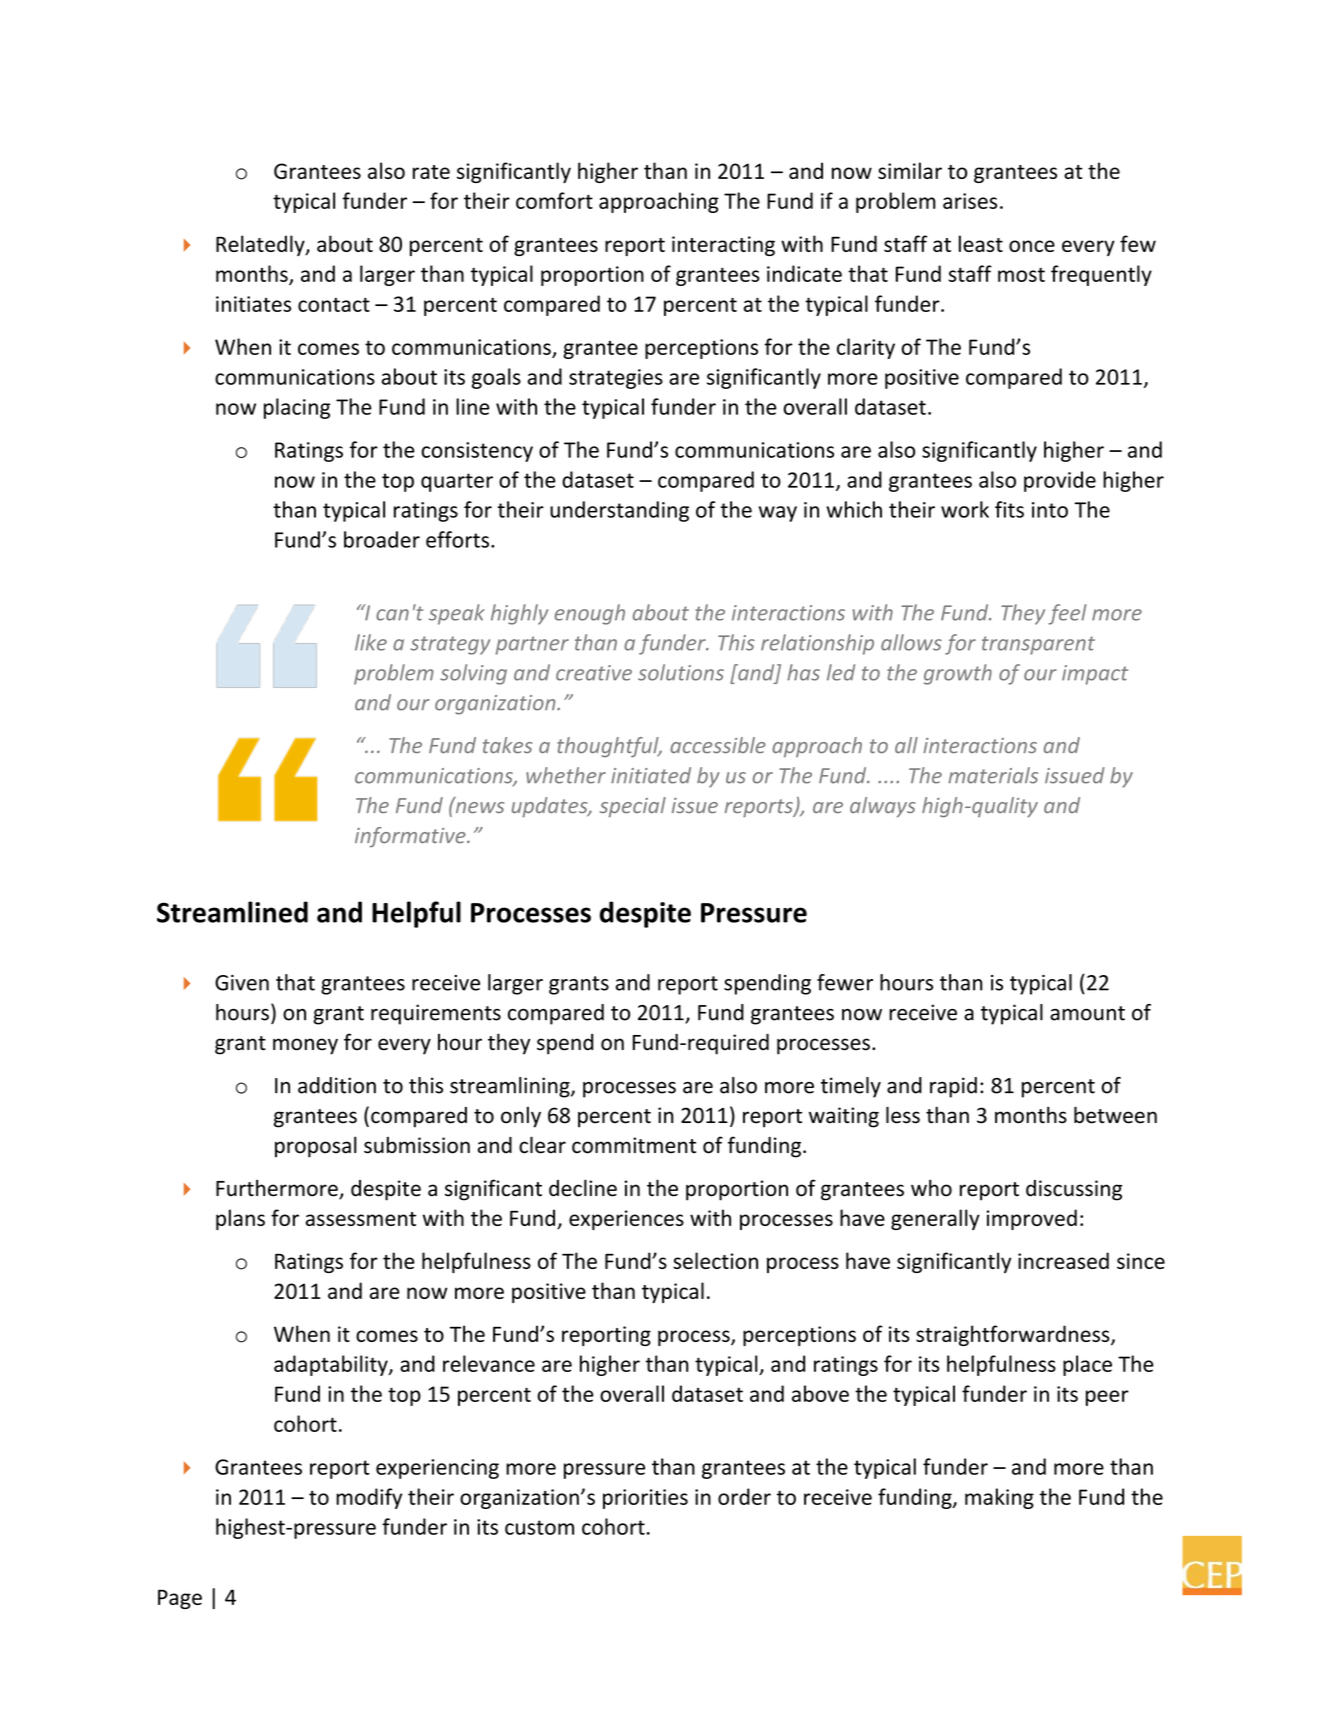 The height and width of the screenshot is (1717, 1327). I want to click on modify, so click(369, 1498).
